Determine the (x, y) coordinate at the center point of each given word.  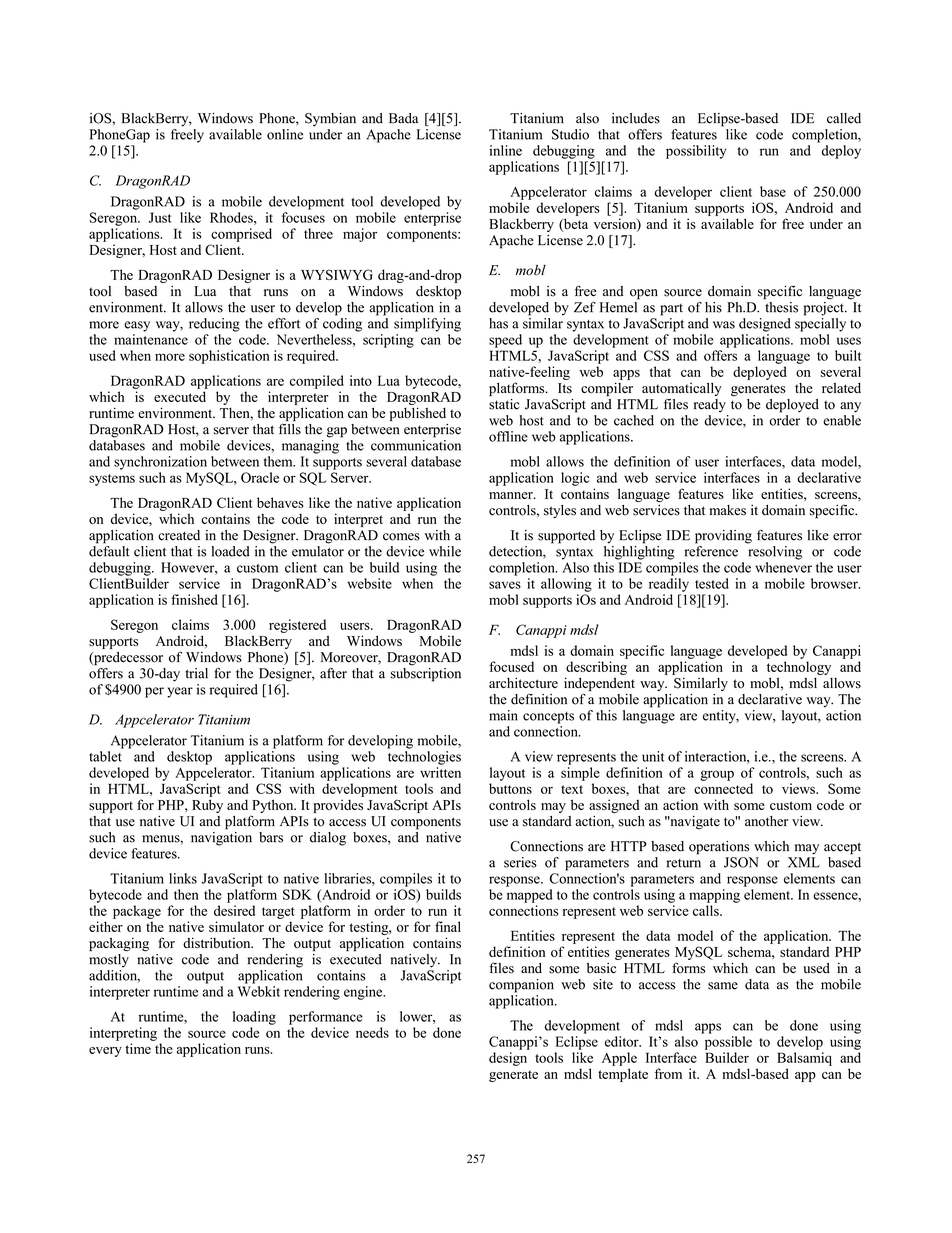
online (285, 134)
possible (728, 1043)
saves (505, 585)
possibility (696, 152)
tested (712, 583)
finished (194, 599)
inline (505, 150)
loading (254, 1018)
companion (521, 986)
